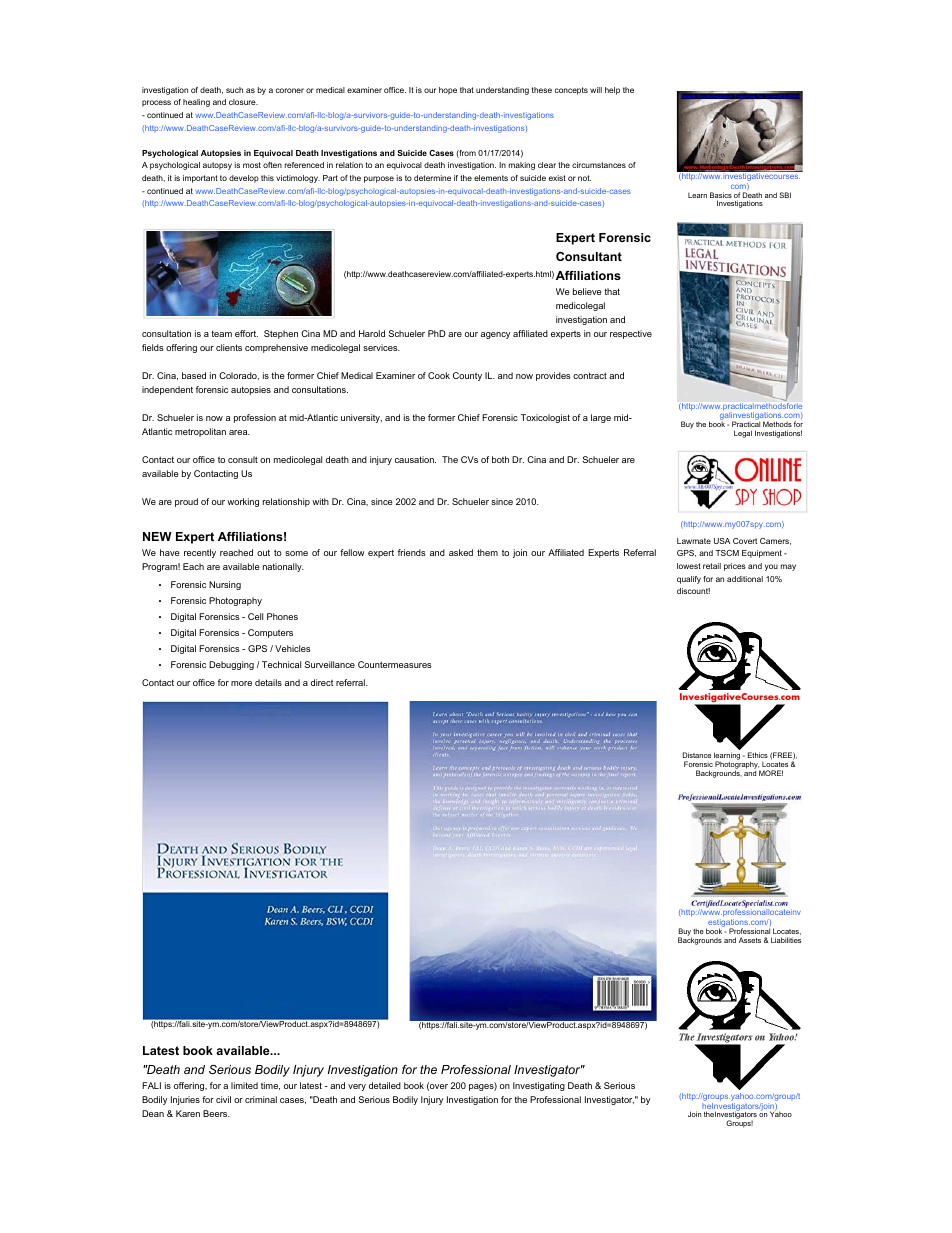 The width and height of the screenshot is (952, 1233). Describe the element at coordinates (721, 196) in the screenshot. I see `Basics` at that location.
